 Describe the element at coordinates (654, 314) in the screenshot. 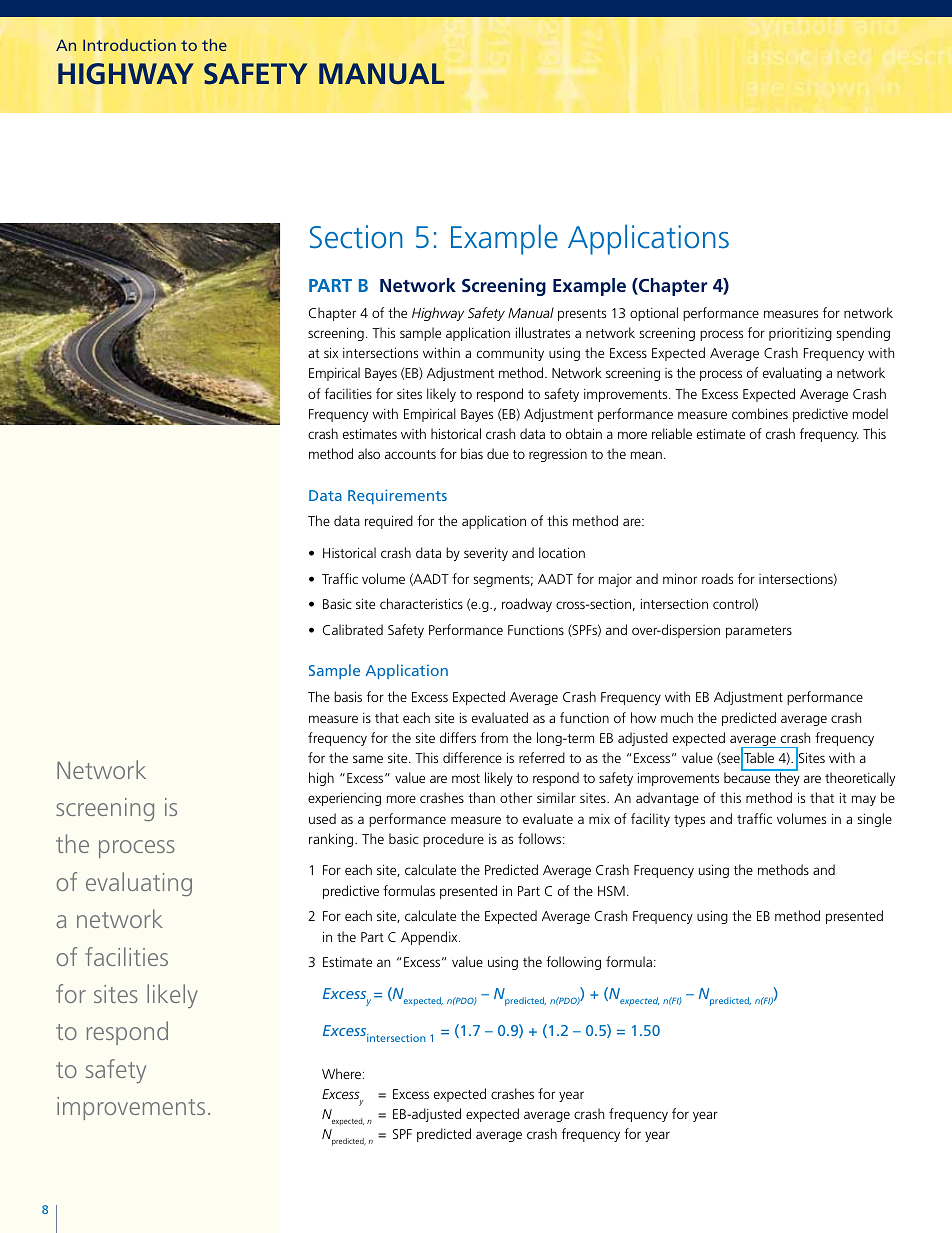

I see `optional` at that location.
